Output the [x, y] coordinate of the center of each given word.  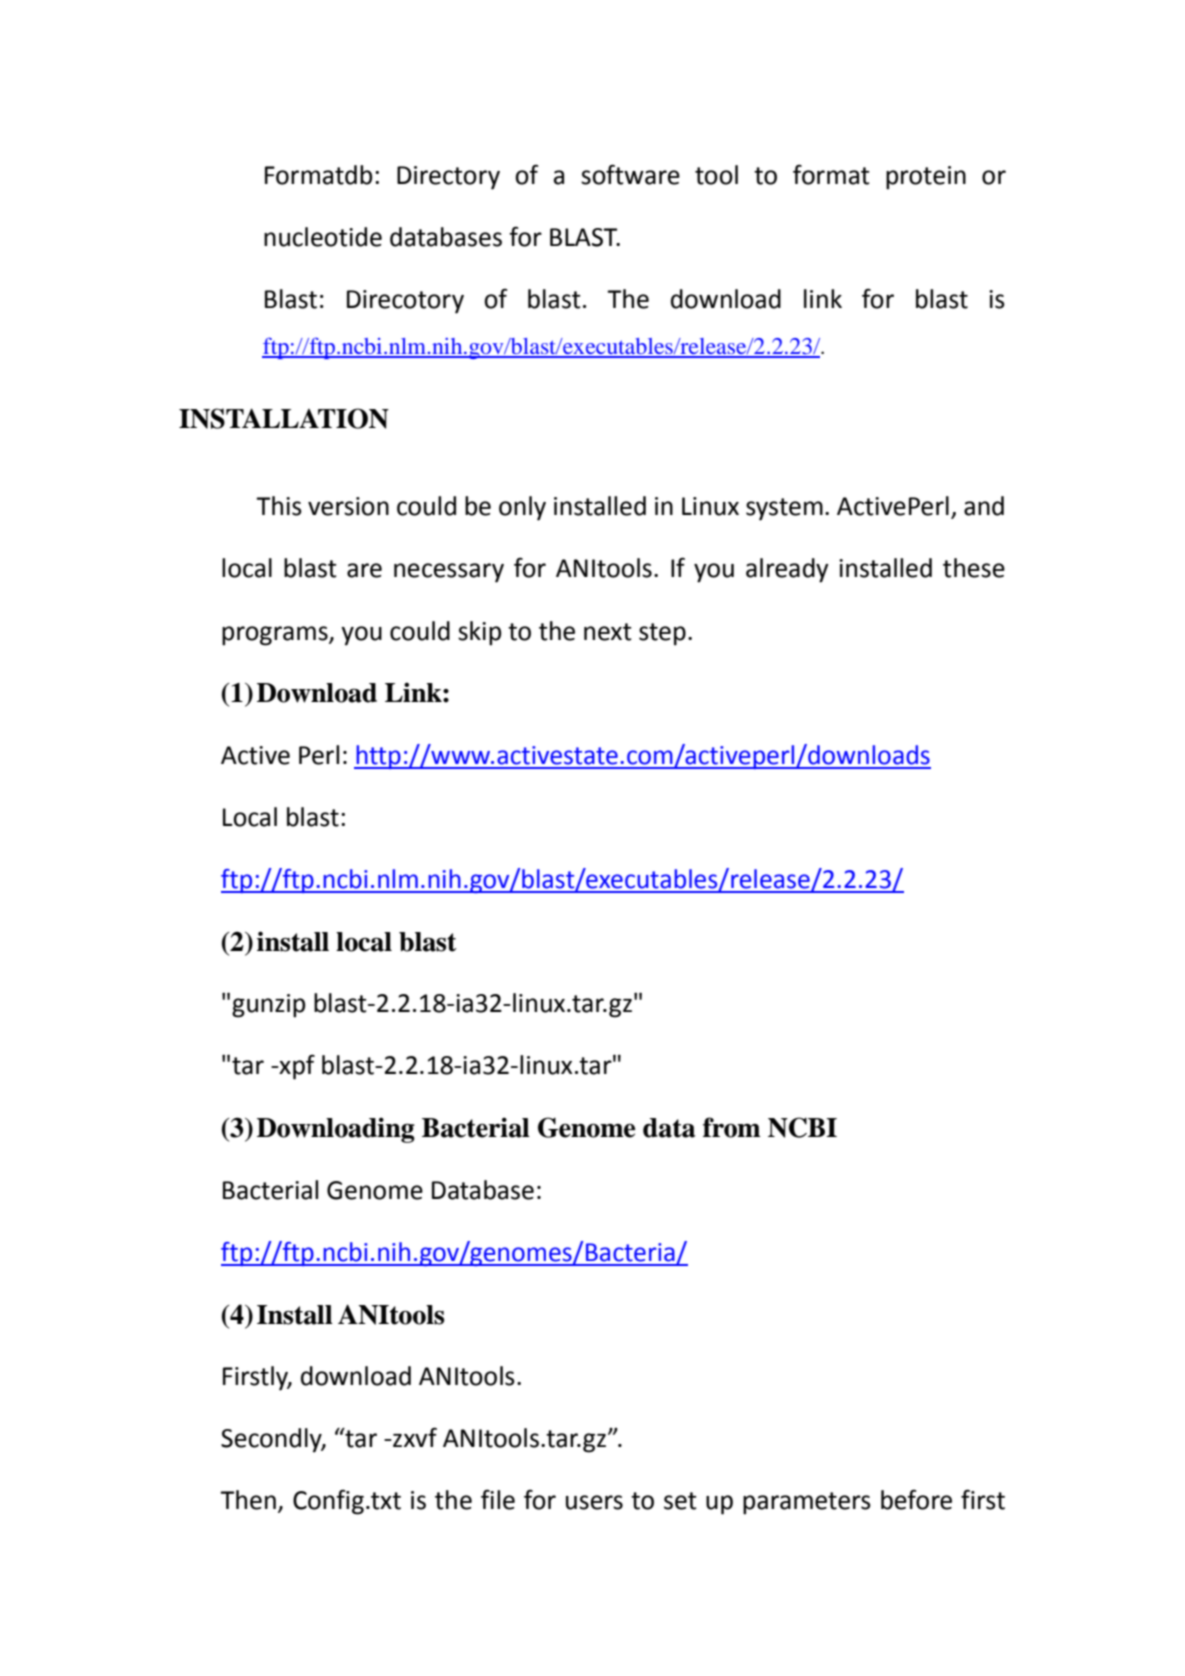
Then [248, 1500]
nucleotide [323, 237]
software [630, 174]
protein [926, 178]
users [594, 1502]
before [916, 1499]
